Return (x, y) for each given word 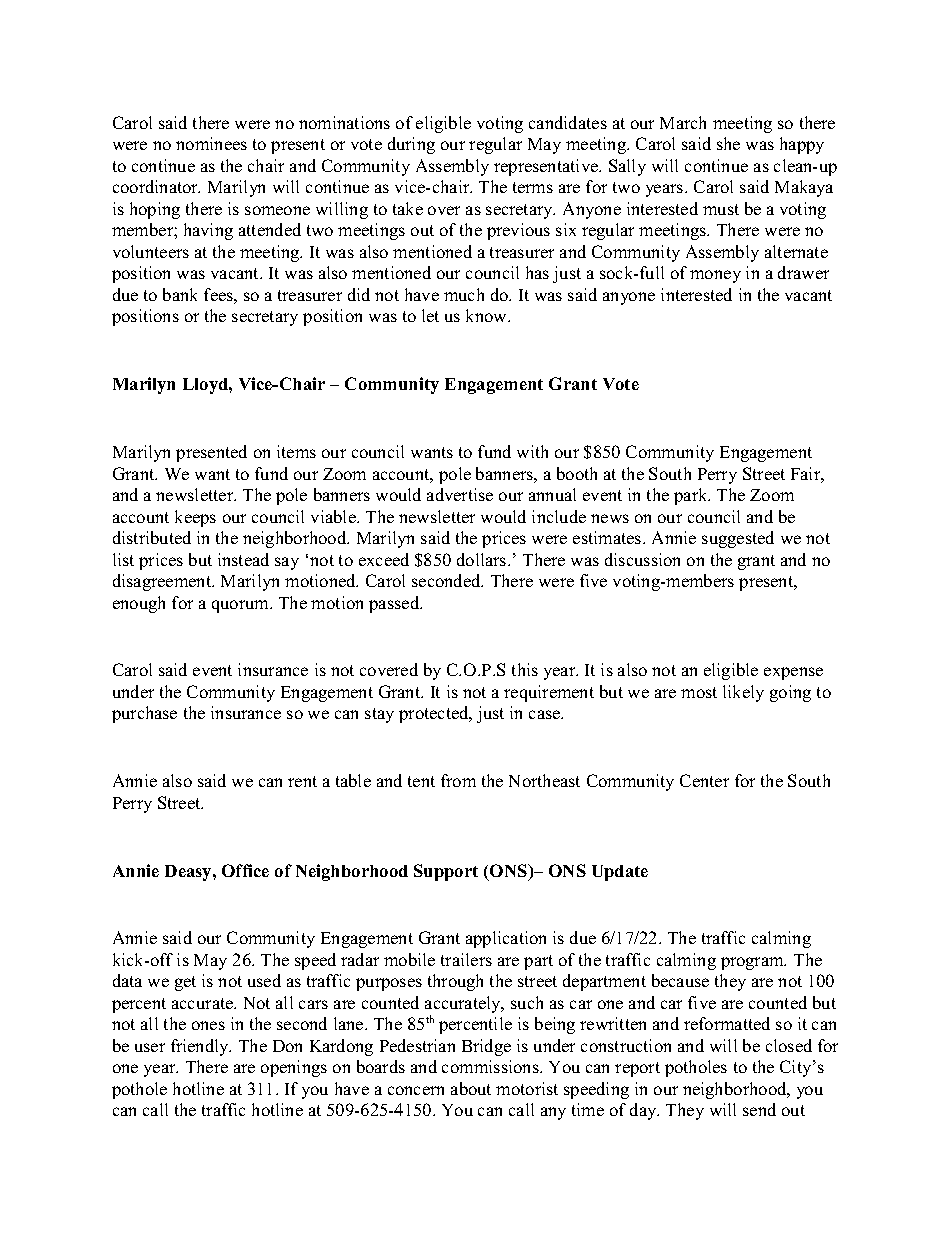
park (692, 496)
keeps (195, 518)
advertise (460, 494)
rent (302, 781)
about (471, 1088)
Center (704, 780)
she (728, 143)
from (458, 780)
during (411, 145)
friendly (201, 1047)
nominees (211, 143)
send (759, 1109)
